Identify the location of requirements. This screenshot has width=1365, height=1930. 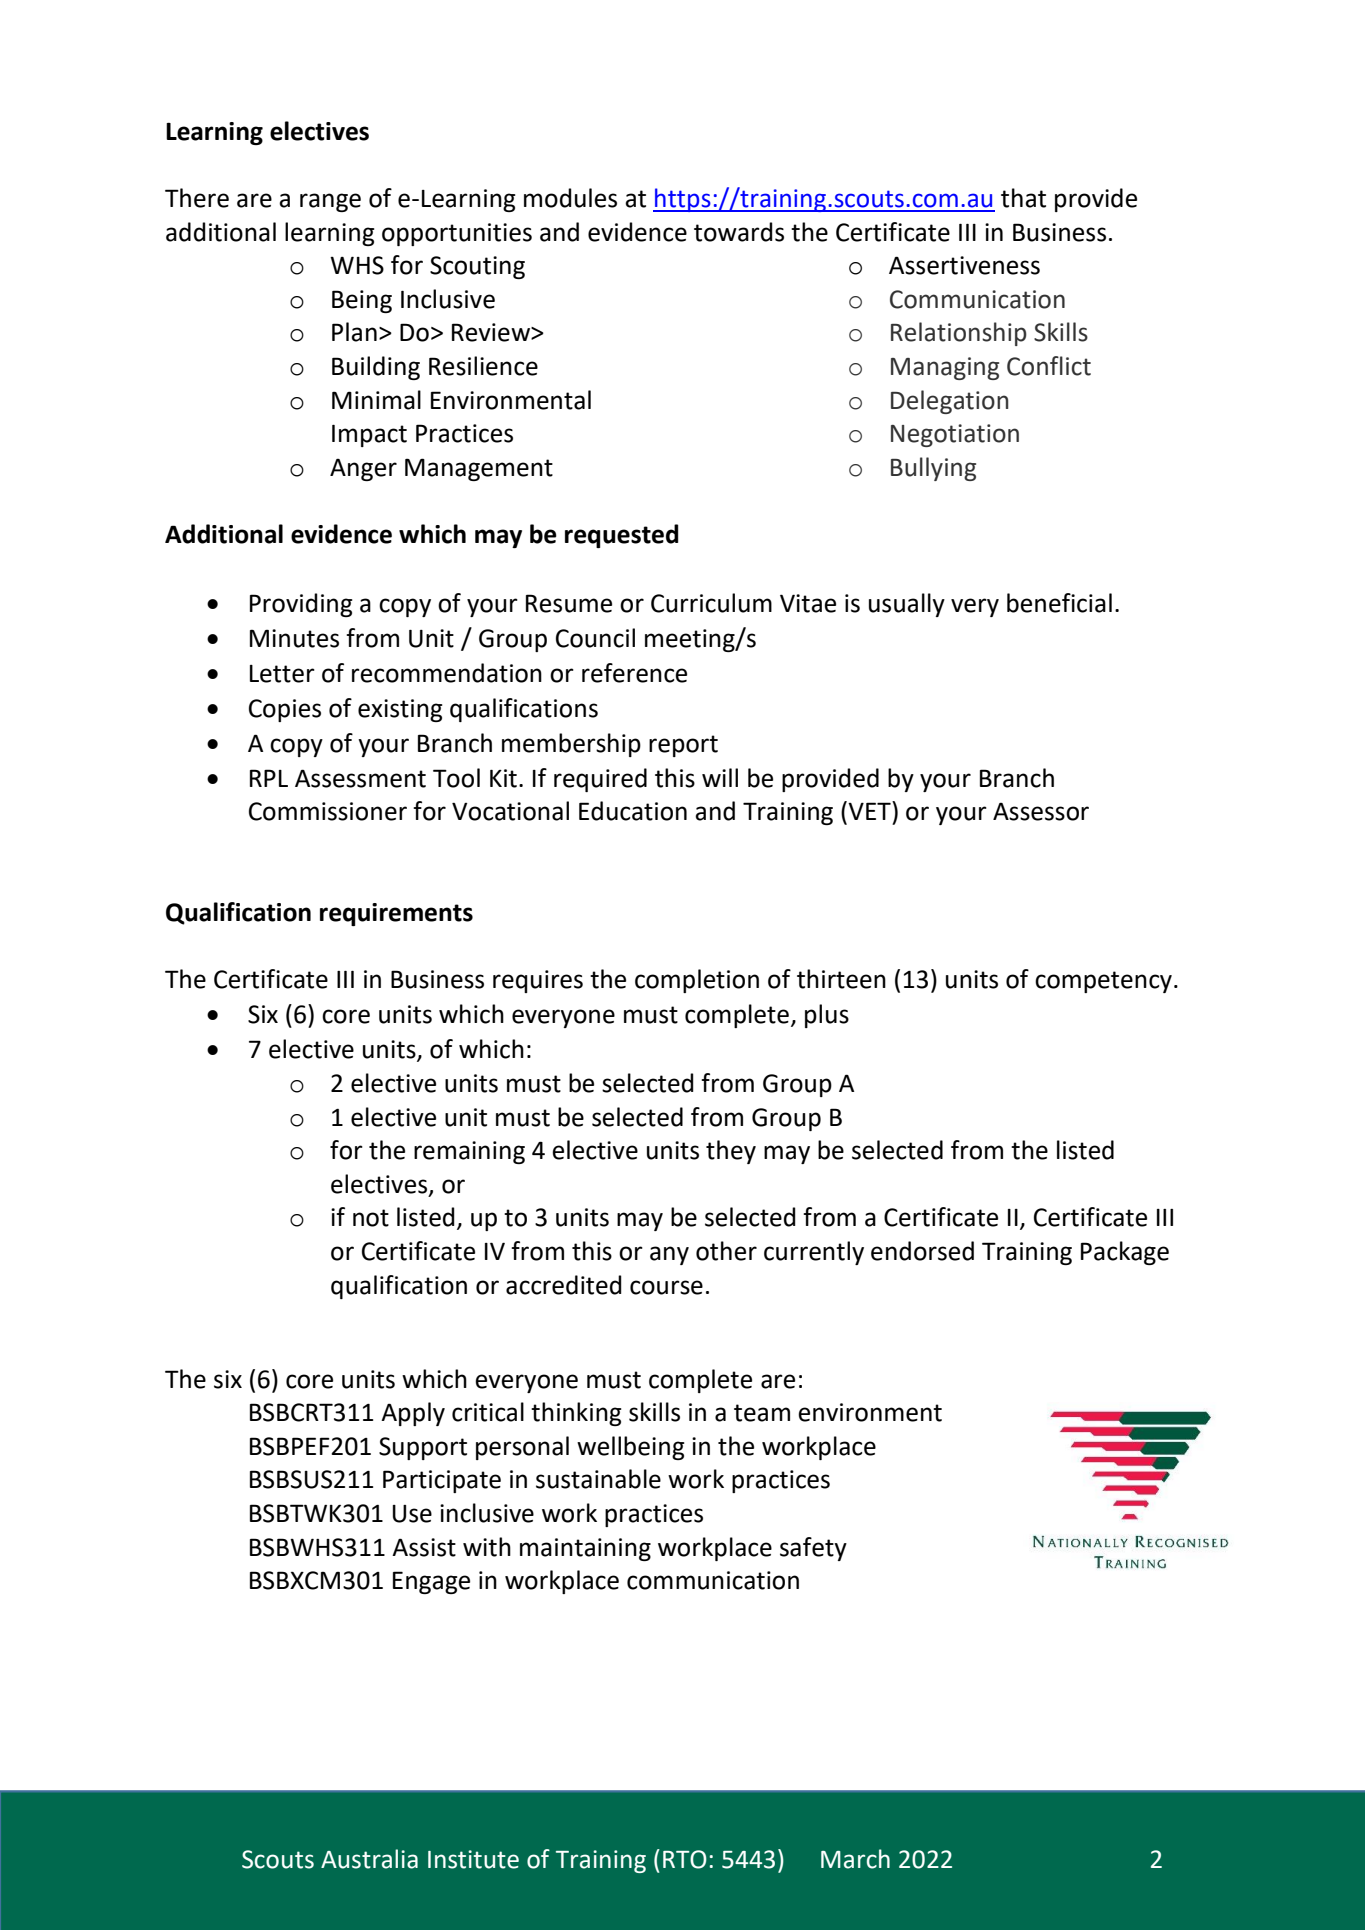
(396, 914).
